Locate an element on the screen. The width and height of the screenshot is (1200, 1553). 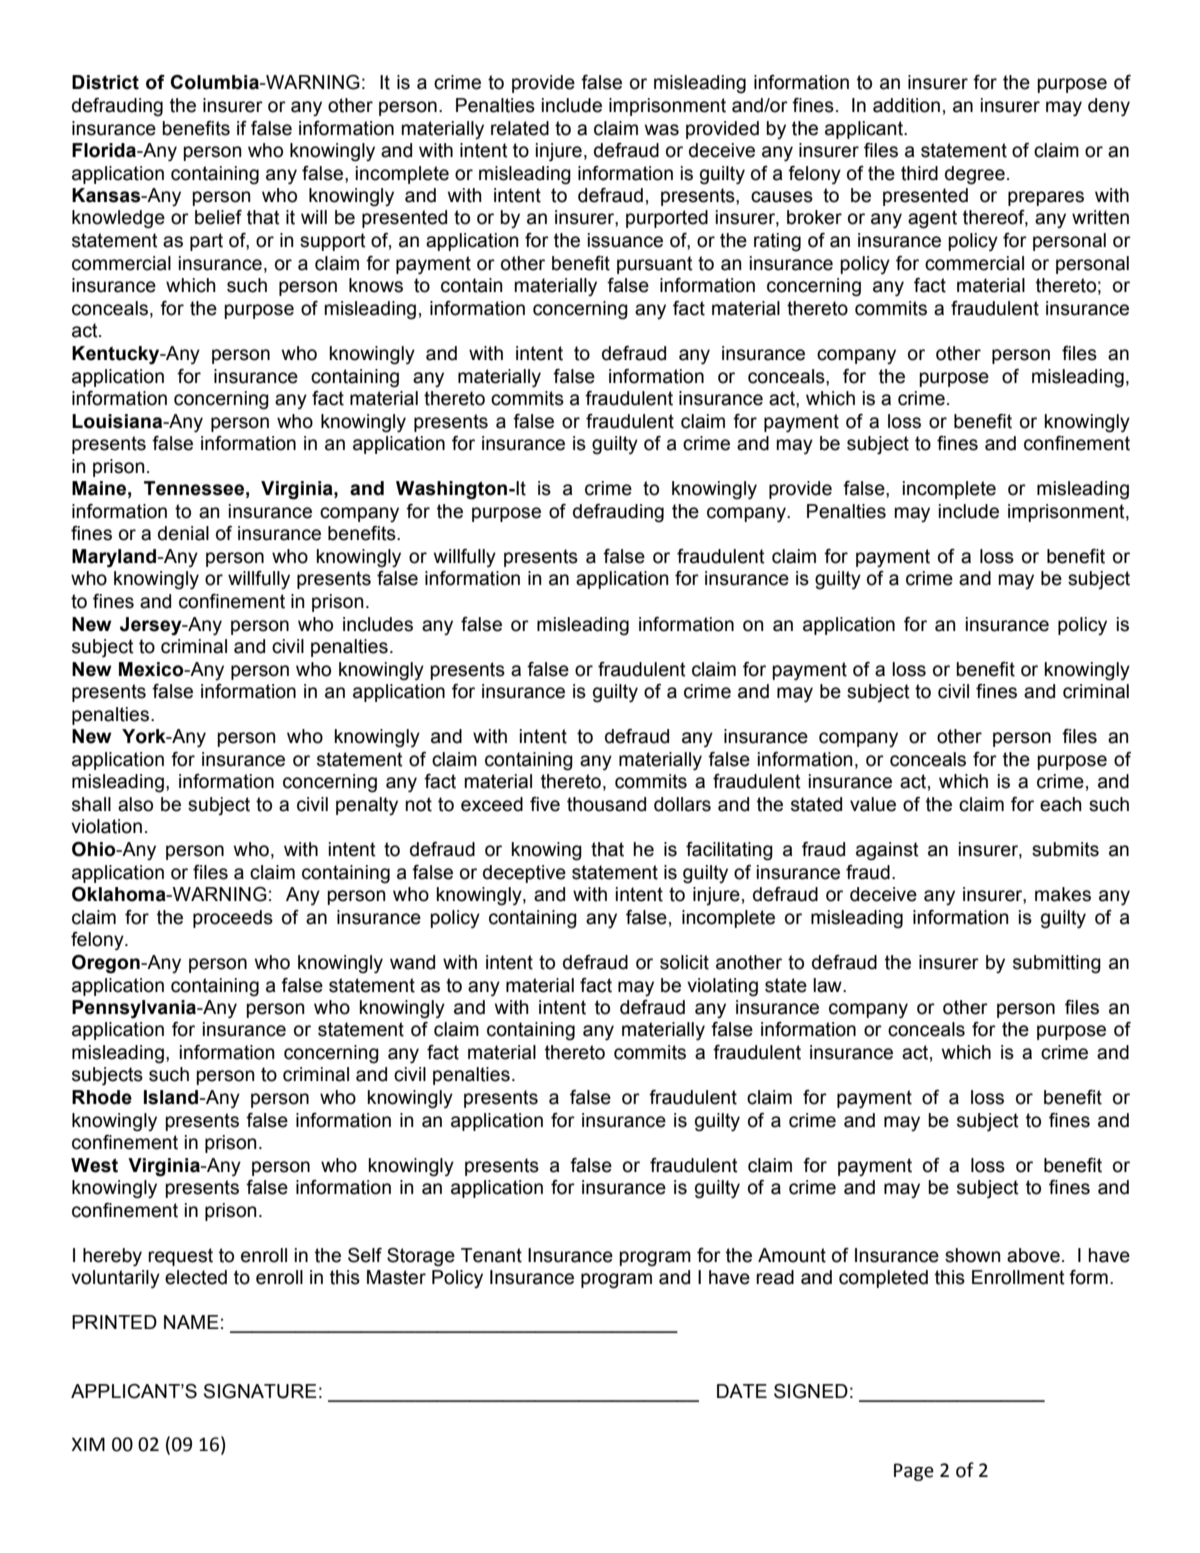
addition is located at coordinates (906, 105).
